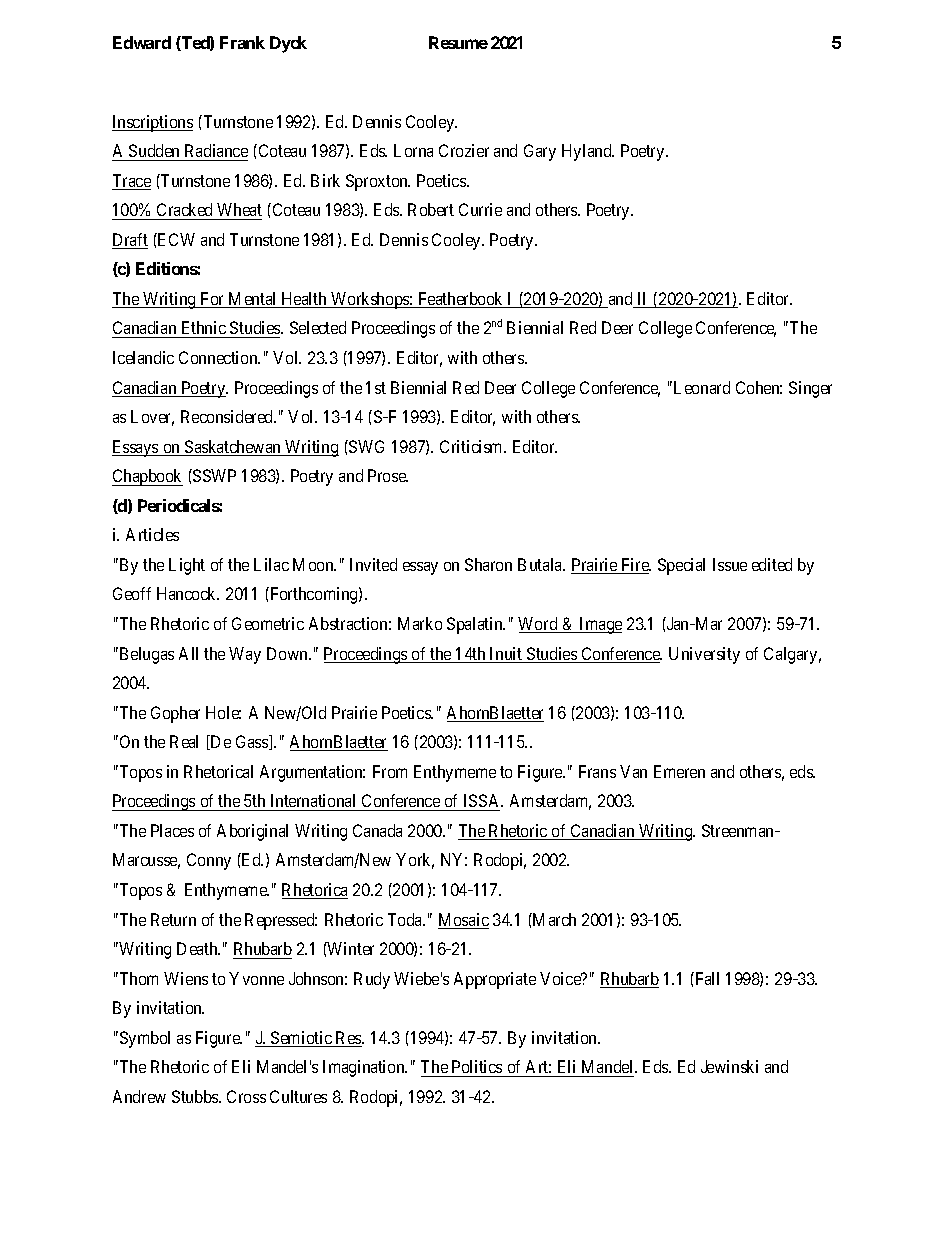 This screenshot has width=952, height=1233. Describe the element at coordinates (477, 1066) in the screenshot. I see `Politics` at that location.
